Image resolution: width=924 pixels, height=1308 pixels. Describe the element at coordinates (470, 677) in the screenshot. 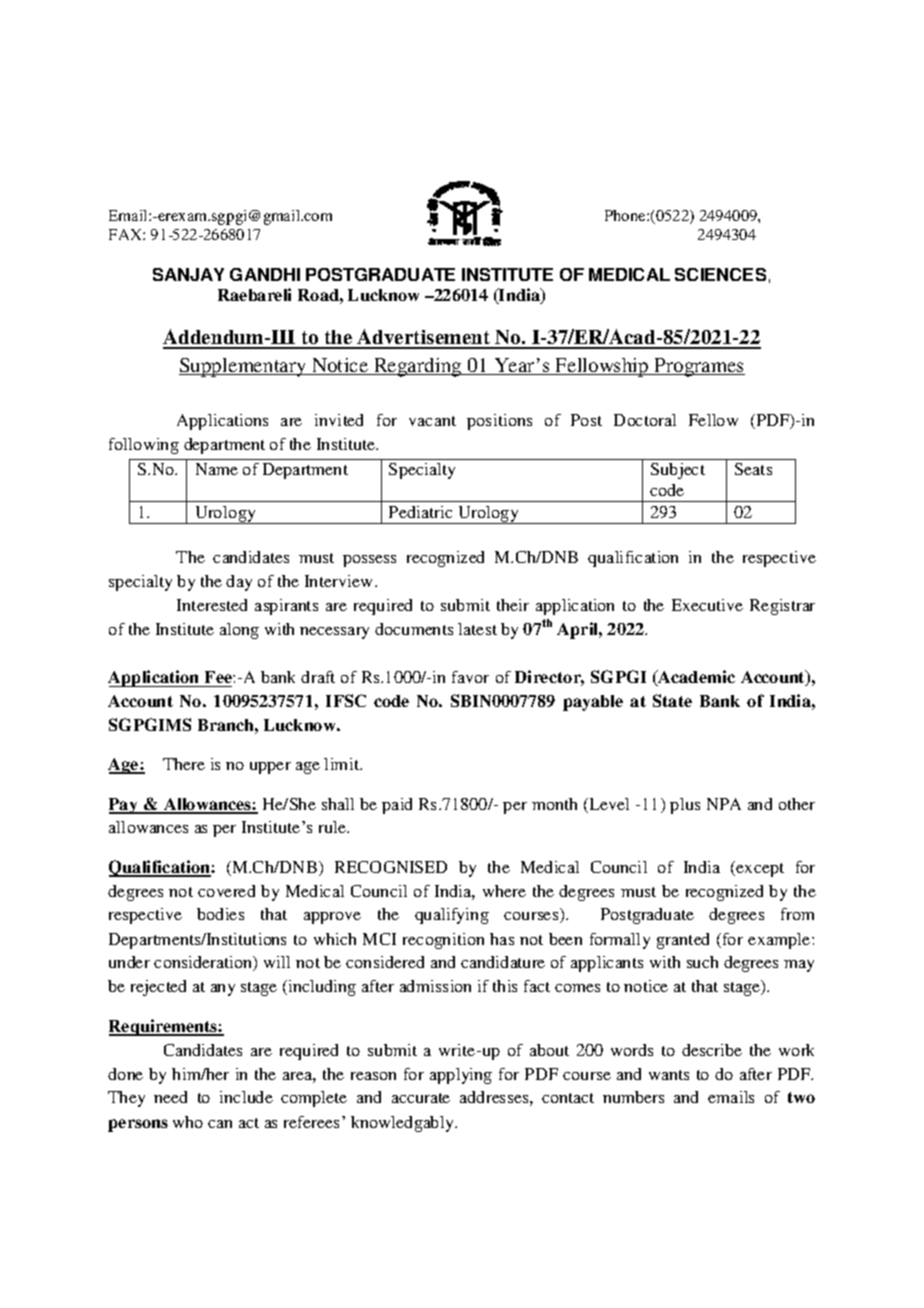

I see `favor` at that location.
